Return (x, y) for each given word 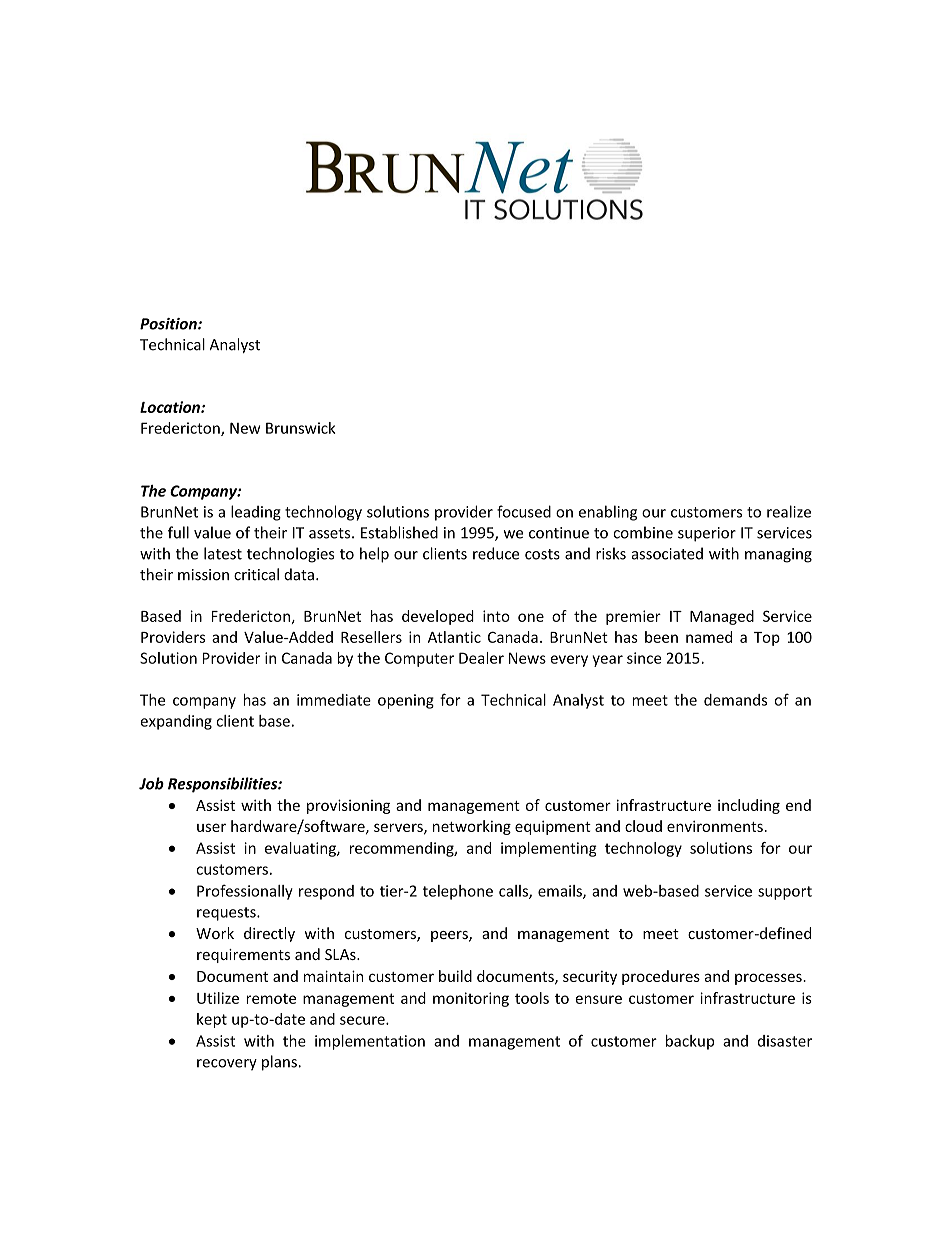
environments (715, 826)
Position (169, 324)
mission (203, 575)
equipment (553, 827)
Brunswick (300, 428)
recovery (227, 1065)
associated (667, 553)
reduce (496, 553)
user (211, 827)
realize (789, 511)
